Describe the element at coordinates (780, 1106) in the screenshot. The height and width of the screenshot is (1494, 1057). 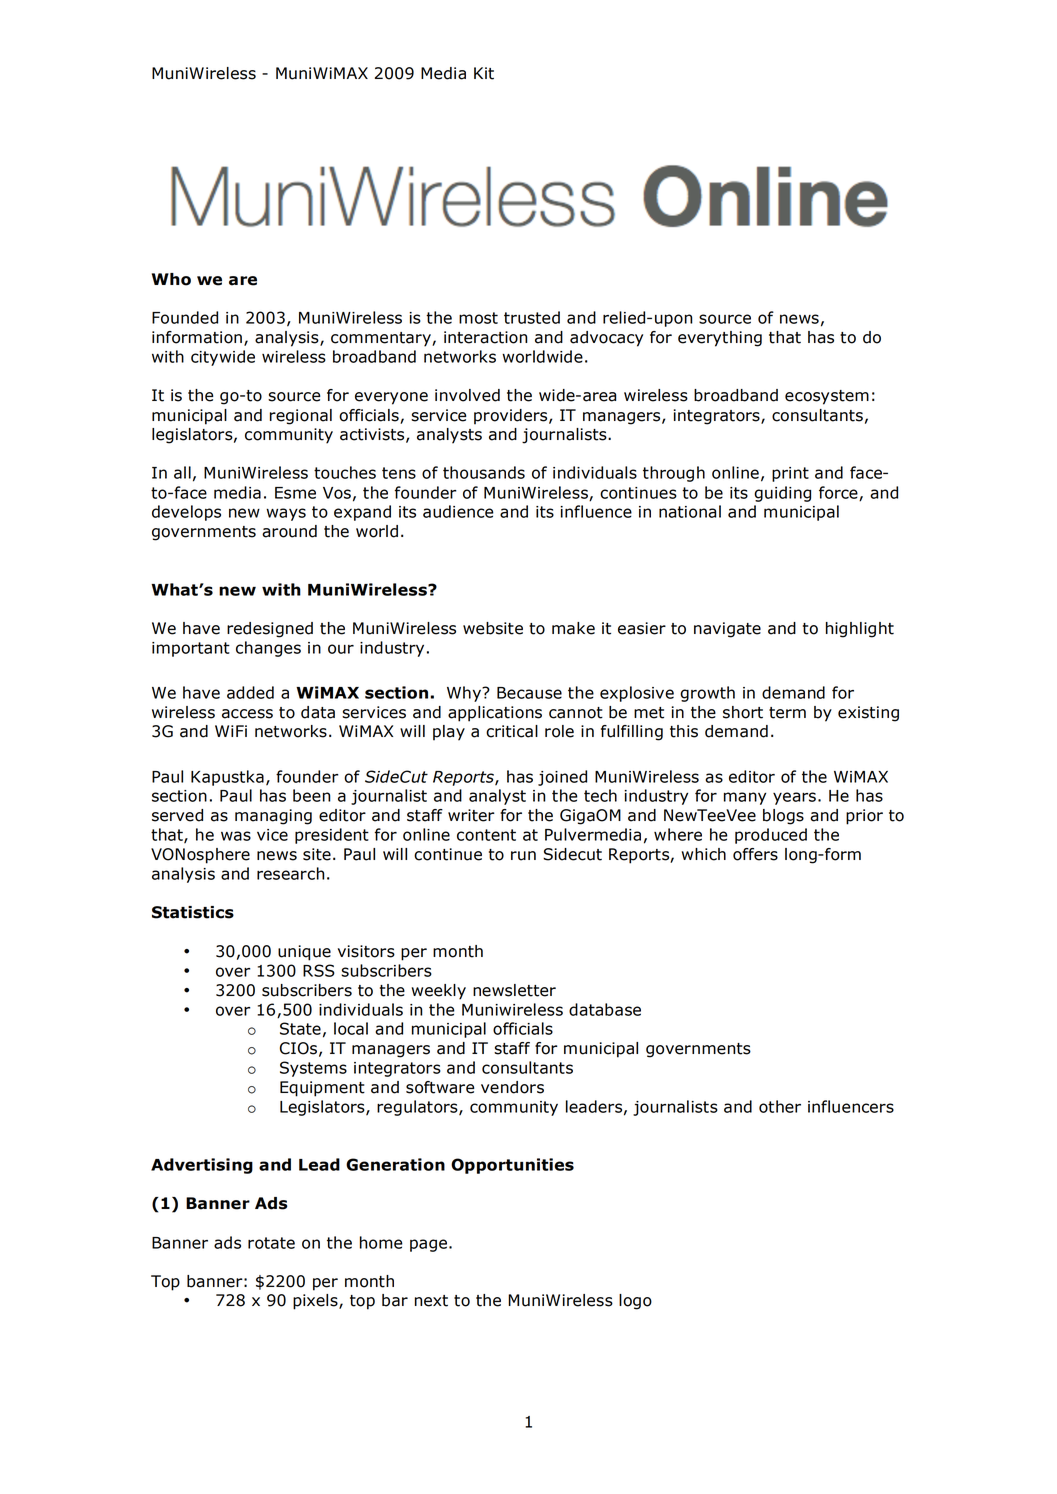
I see `other` at that location.
